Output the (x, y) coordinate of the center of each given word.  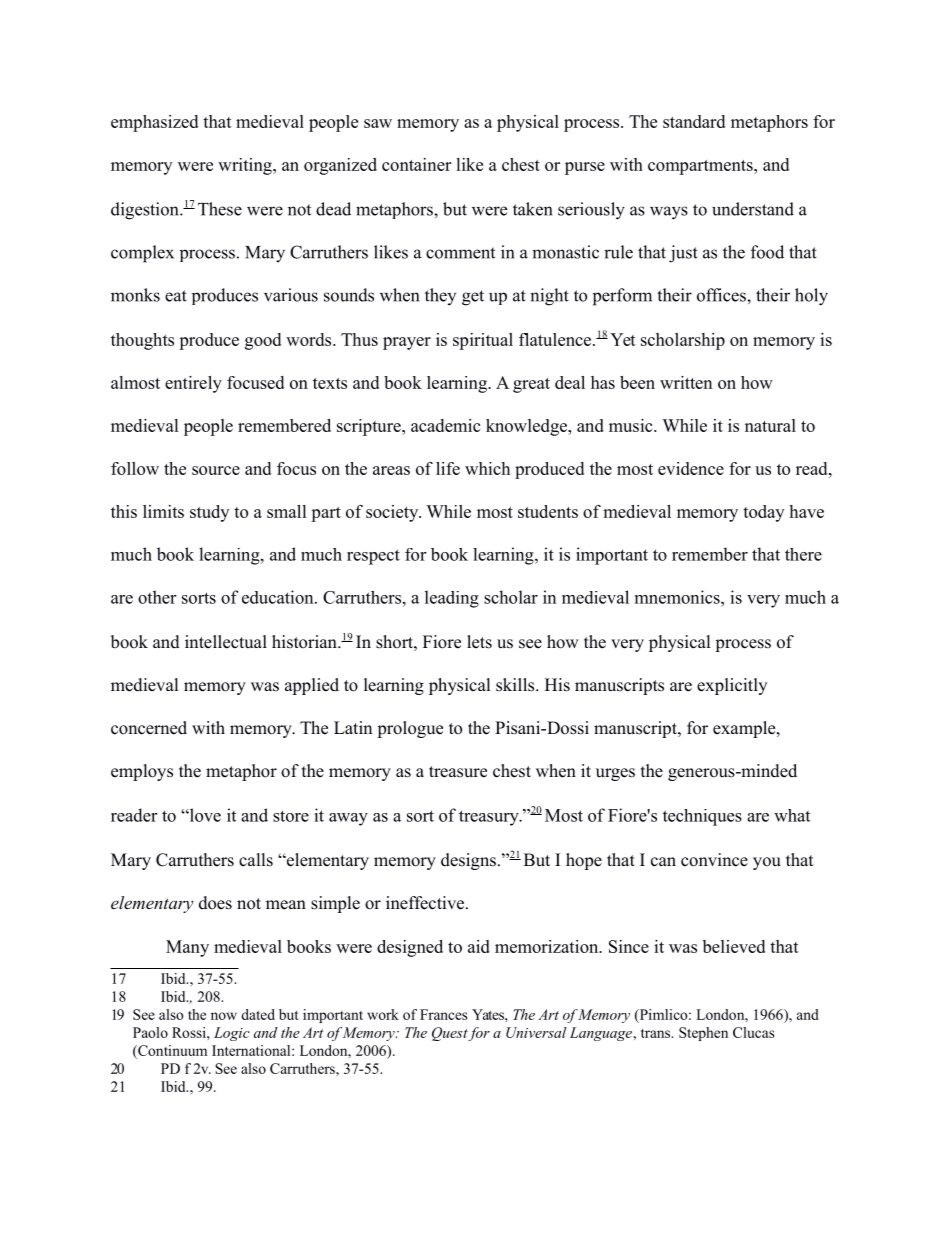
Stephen (703, 1034)
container (416, 164)
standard (694, 121)
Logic (232, 1034)
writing (246, 166)
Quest (450, 1034)
